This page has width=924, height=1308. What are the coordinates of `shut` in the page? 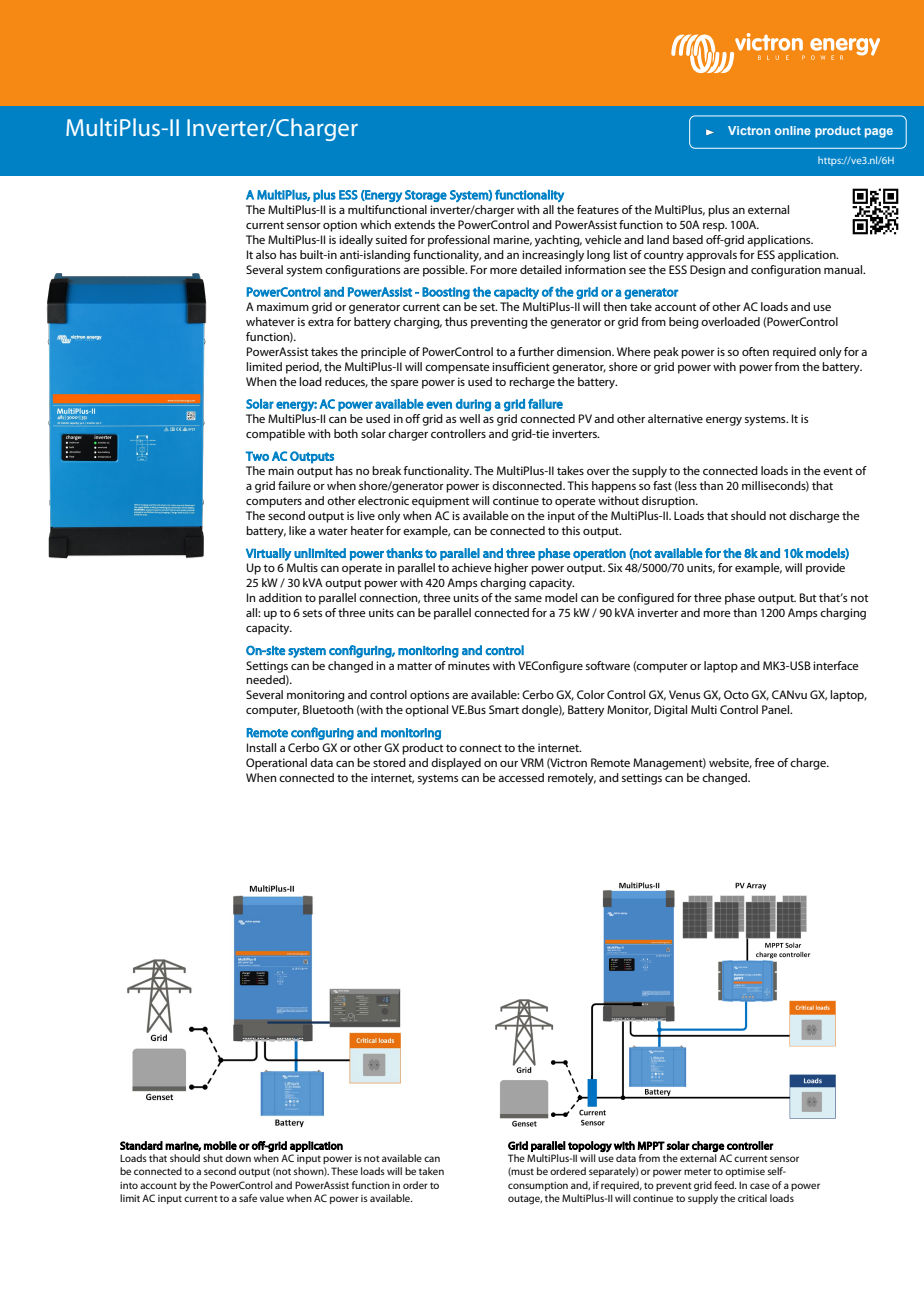 It's located at (213, 1158).
